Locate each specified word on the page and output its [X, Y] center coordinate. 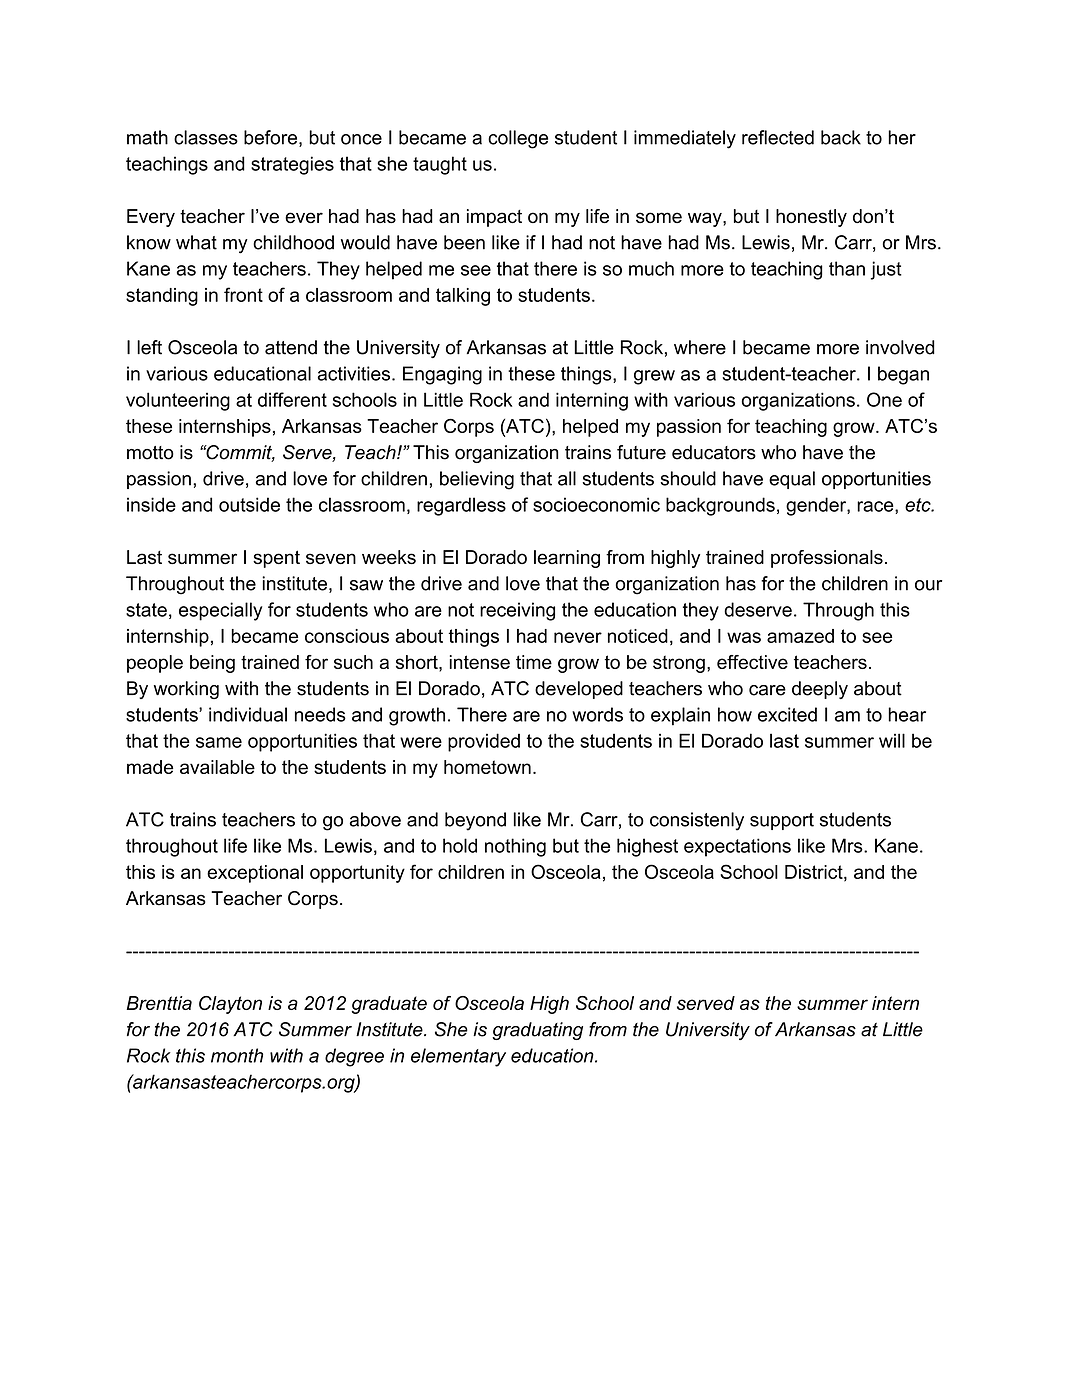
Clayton [230, 1005]
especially [220, 611]
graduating [537, 1031]
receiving [517, 611]
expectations [737, 847]
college [518, 139]
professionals [827, 559]
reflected [778, 137]
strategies [292, 165]
